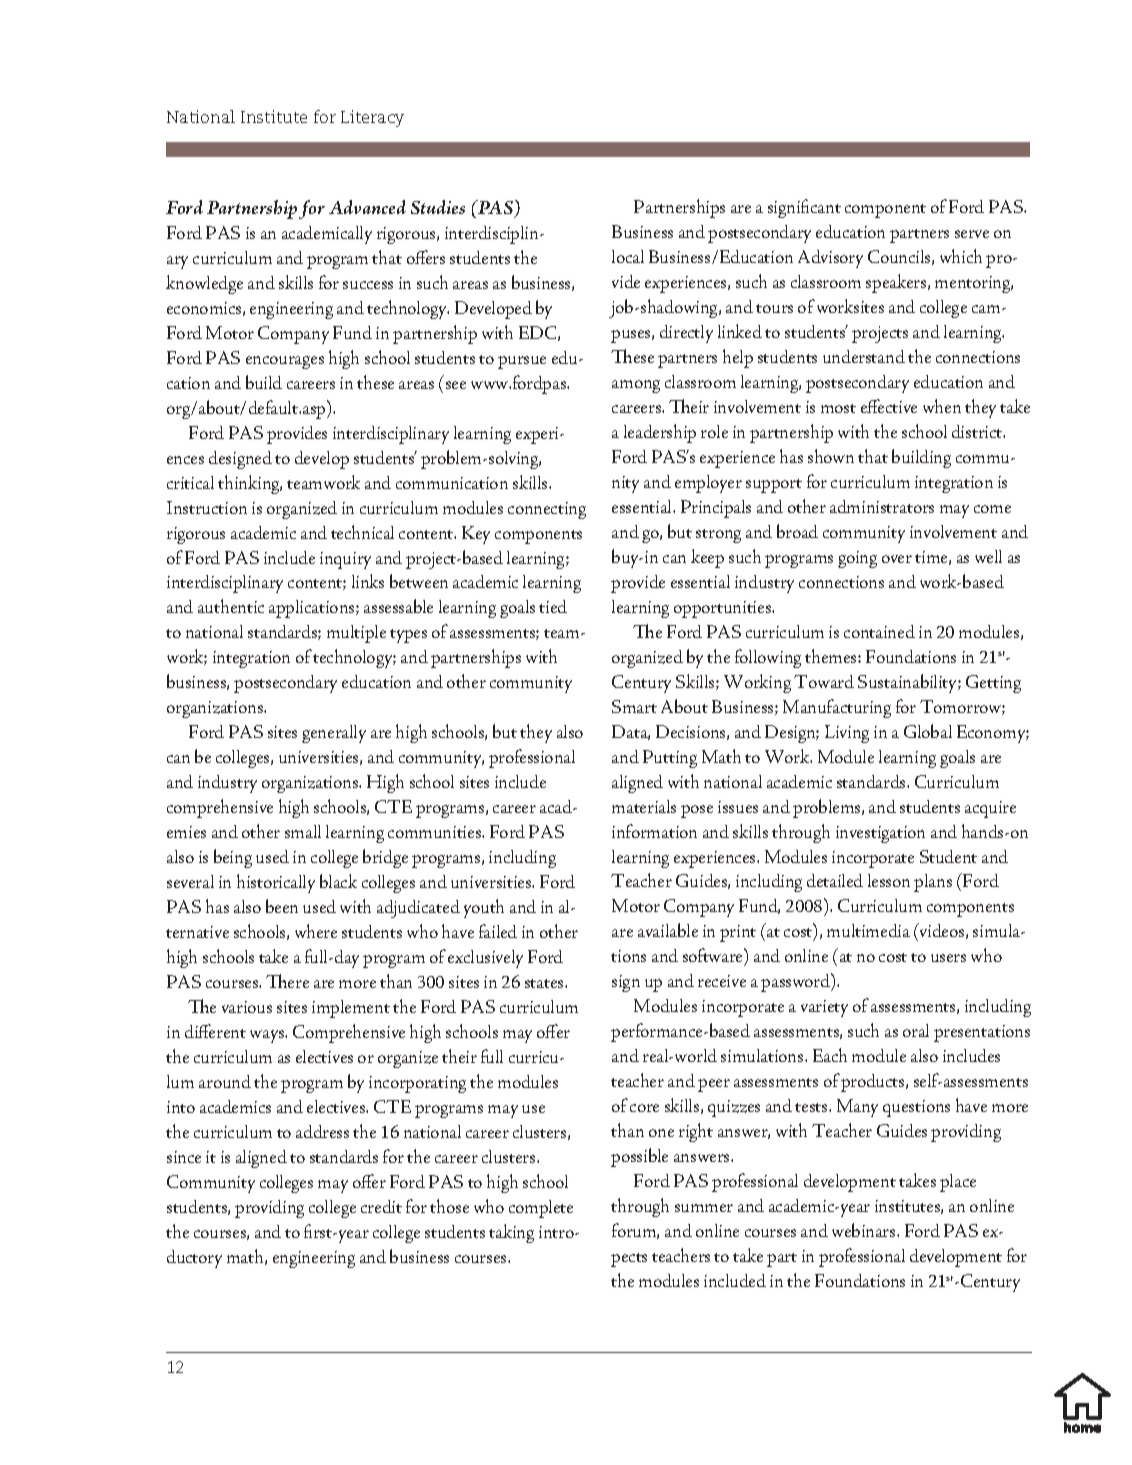 This document has width=1132, height=1465. I want to click on investigation, so click(880, 834).
